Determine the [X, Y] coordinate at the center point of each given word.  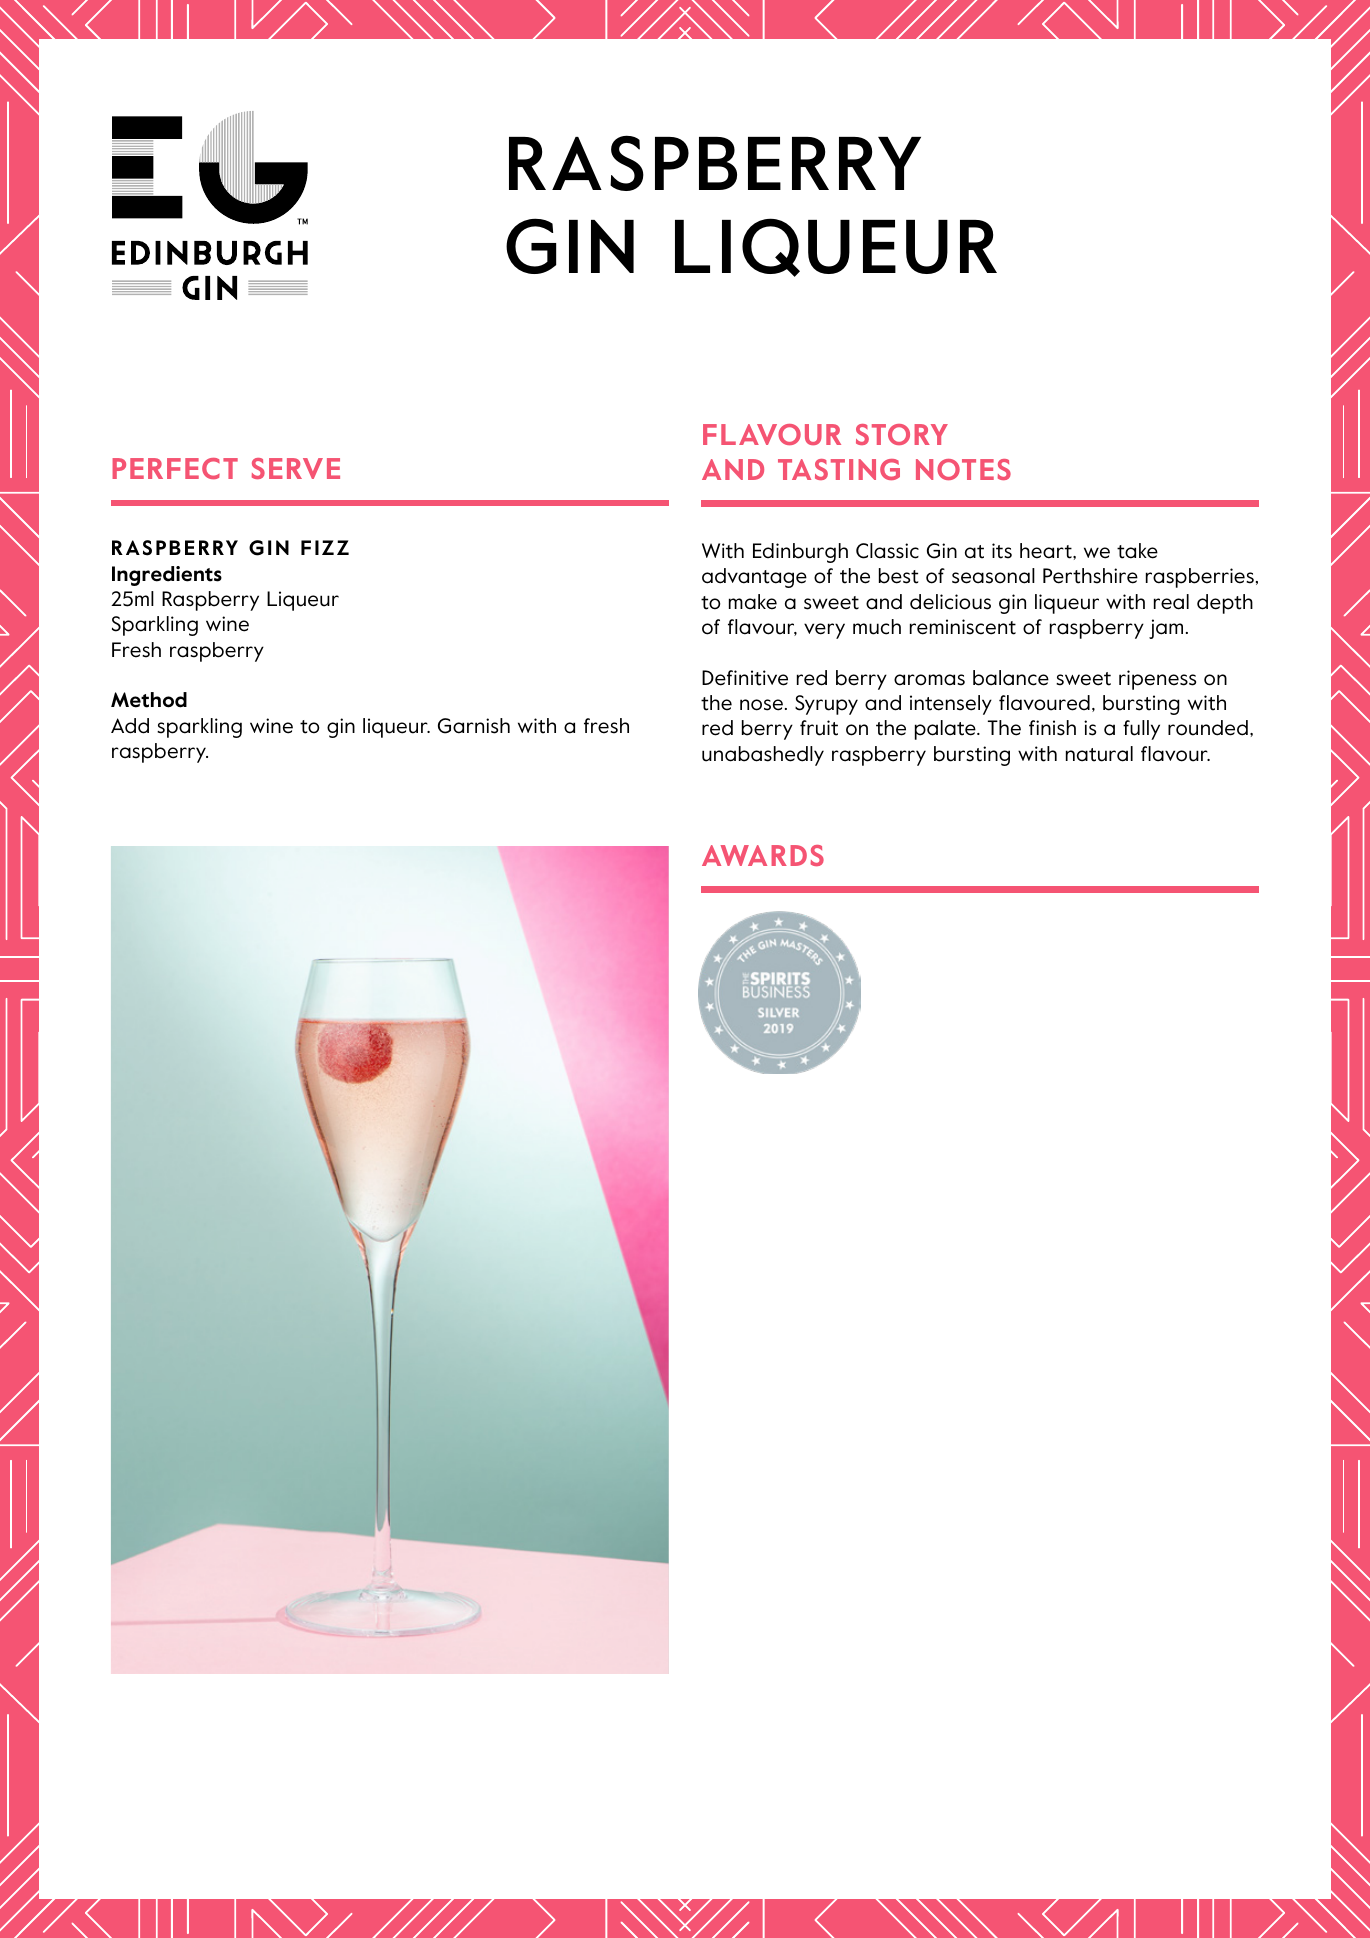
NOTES [963, 469]
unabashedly [763, 756]
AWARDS [763, 855]
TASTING [839, 469]
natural [1099, 754]
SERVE [296, 468]
